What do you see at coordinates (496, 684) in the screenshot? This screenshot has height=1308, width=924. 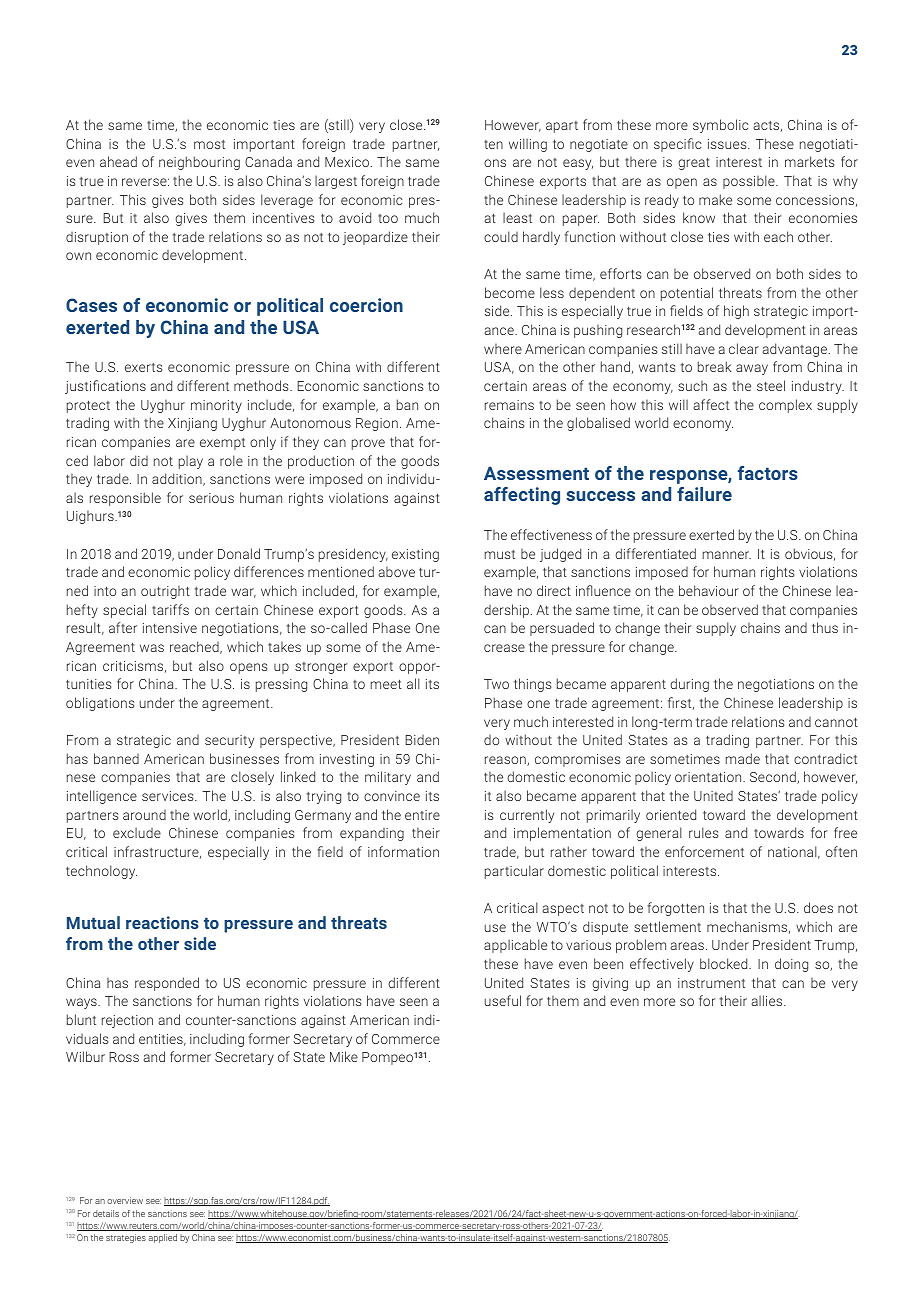 I see `Two` at bounding box center [496, 684].
